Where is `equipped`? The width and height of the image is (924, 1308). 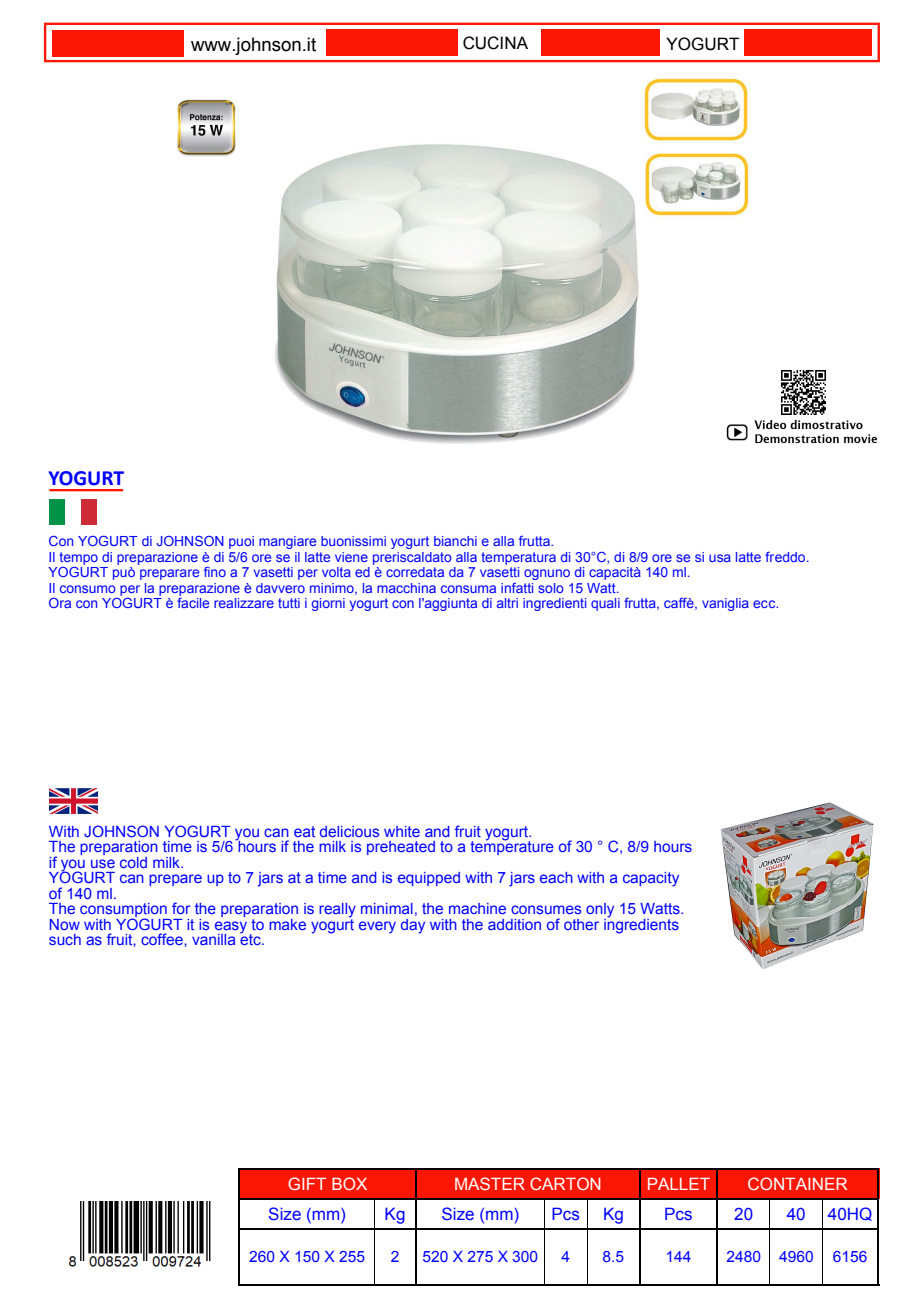 equipped is located at coordinates (429, 879).
